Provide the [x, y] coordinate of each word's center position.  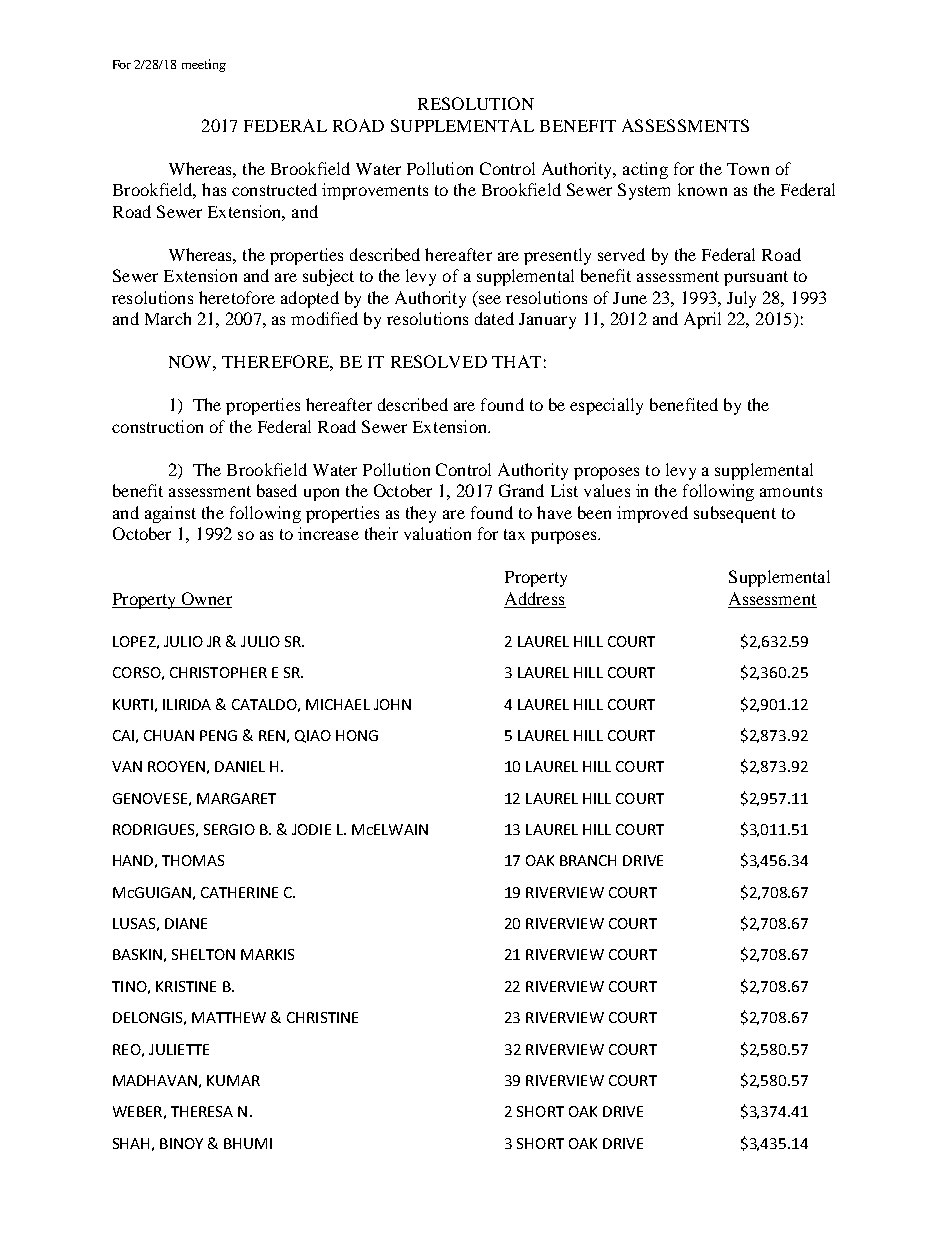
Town [748, 169]
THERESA [202, 1111]
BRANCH [588, 860]
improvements [375, 191]
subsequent [735, 514]
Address [534, 598]
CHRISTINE [322, 1017]
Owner [207, 598]
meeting [204, 65]
